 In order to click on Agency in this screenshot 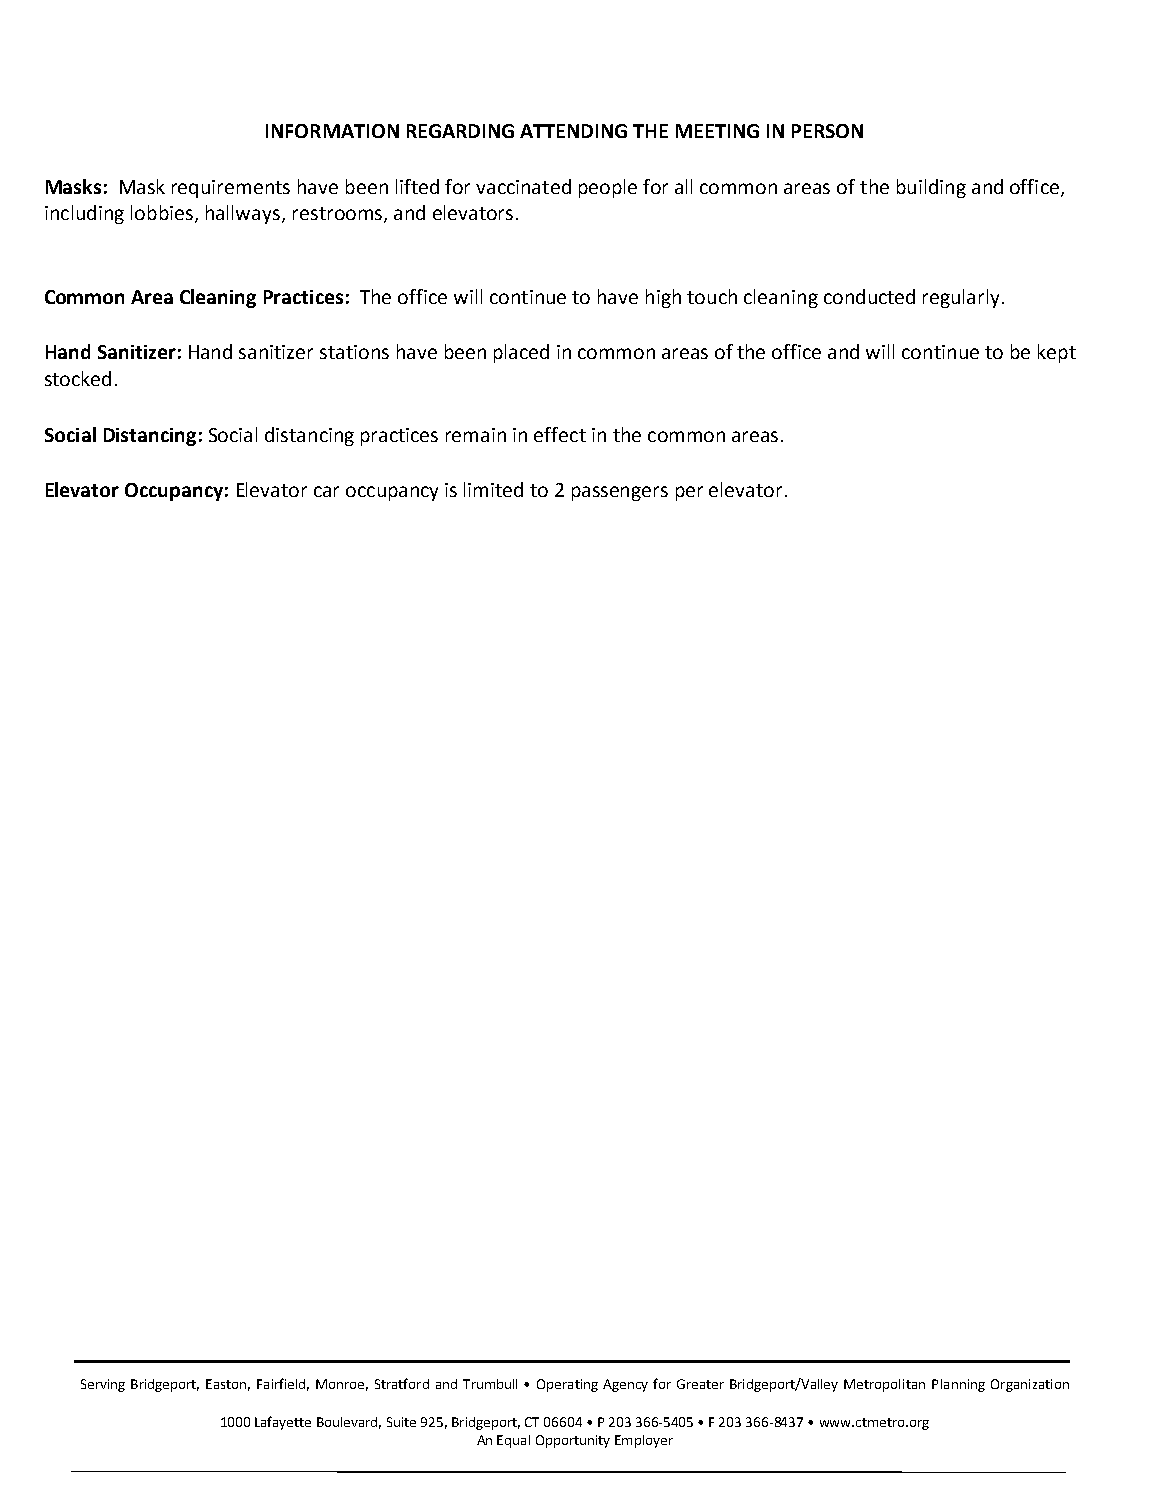, I will do `click(625, 1385)`.
